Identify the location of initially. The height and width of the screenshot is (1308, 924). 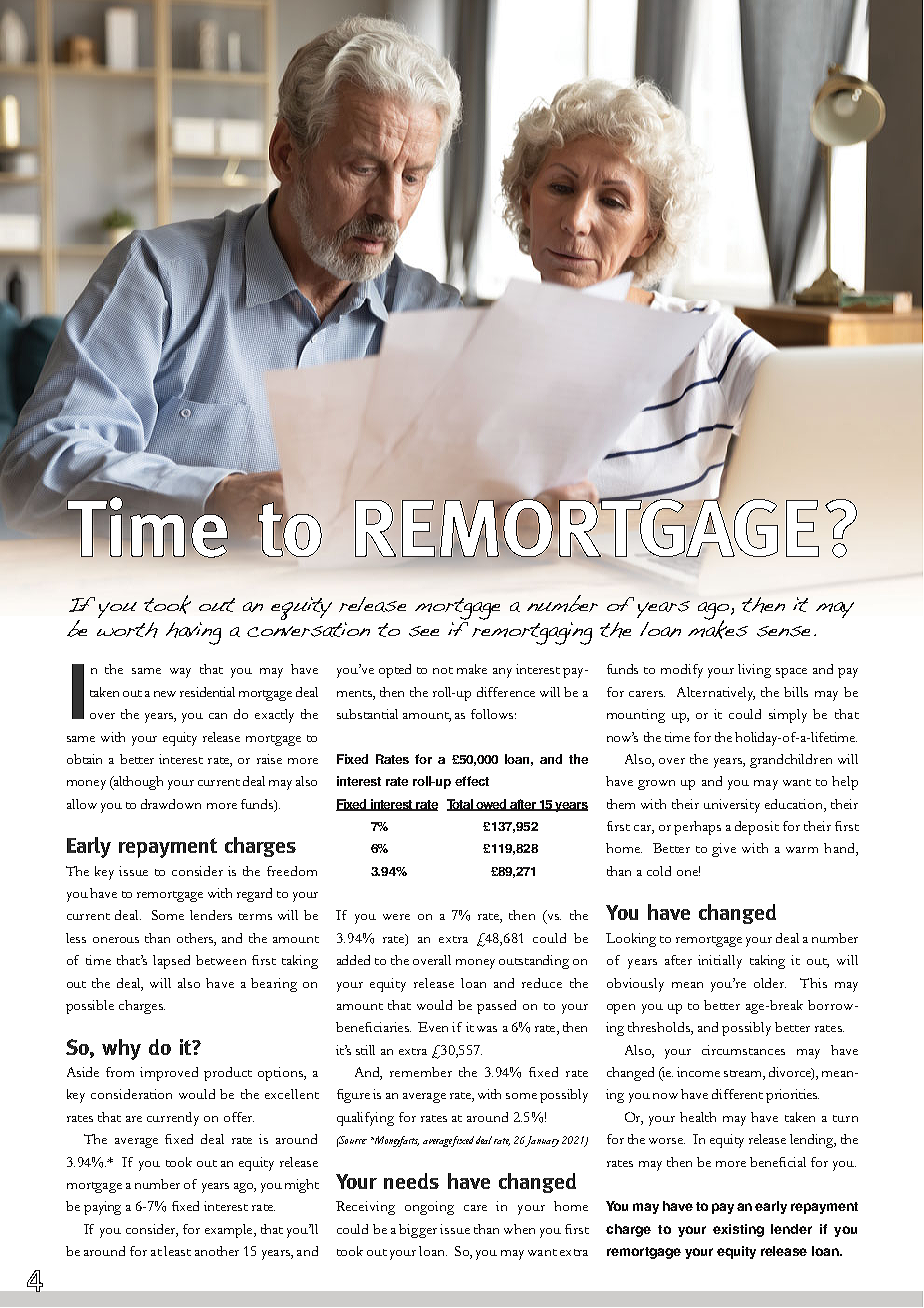
(720, 962).
